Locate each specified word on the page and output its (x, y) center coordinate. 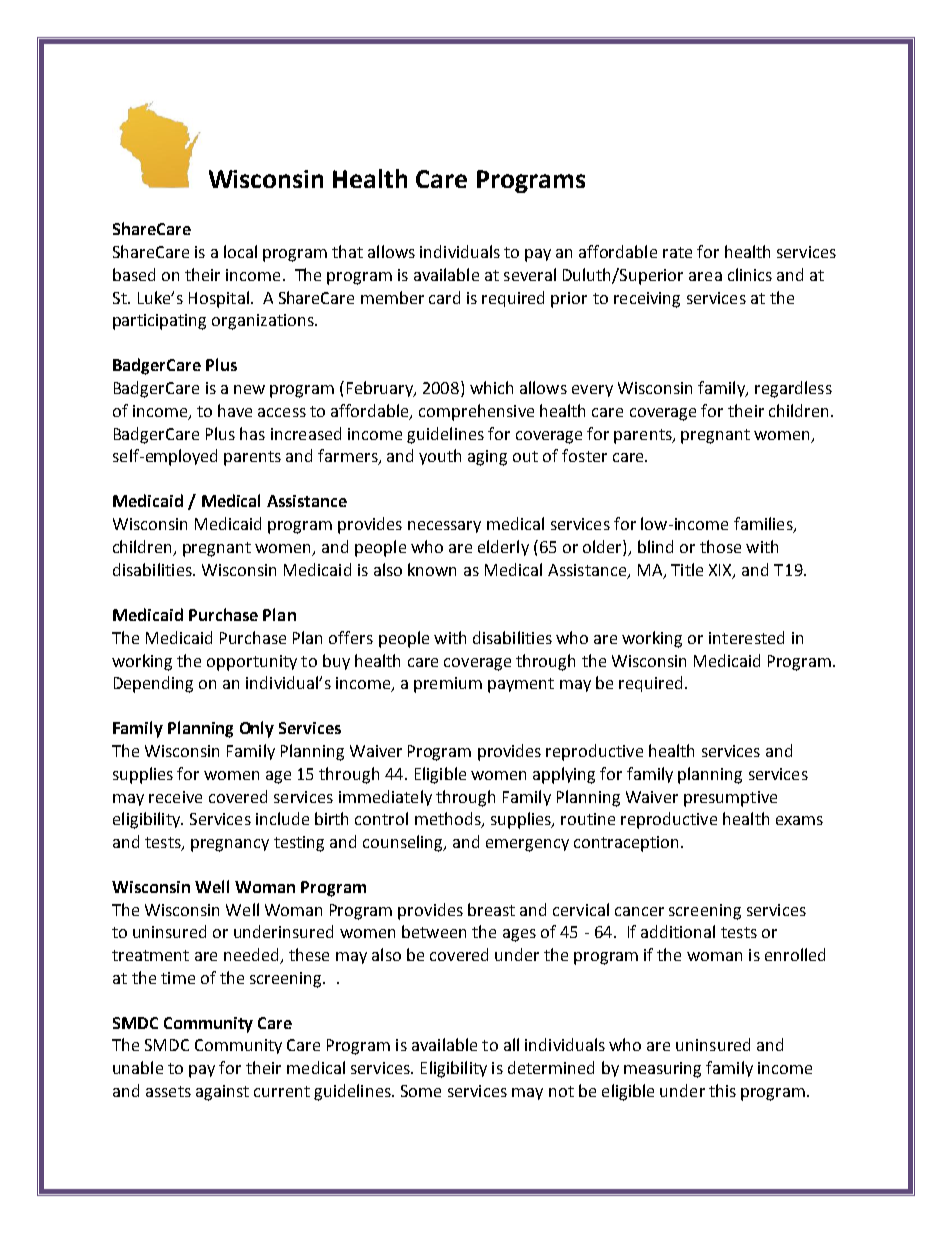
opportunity (252, 663)
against (222, 1093)
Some (421, 1091)
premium (448, 685)
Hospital (219, 299)
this (722, 1090)
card (444, 297)
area (705, 276)
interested (746, 637)
